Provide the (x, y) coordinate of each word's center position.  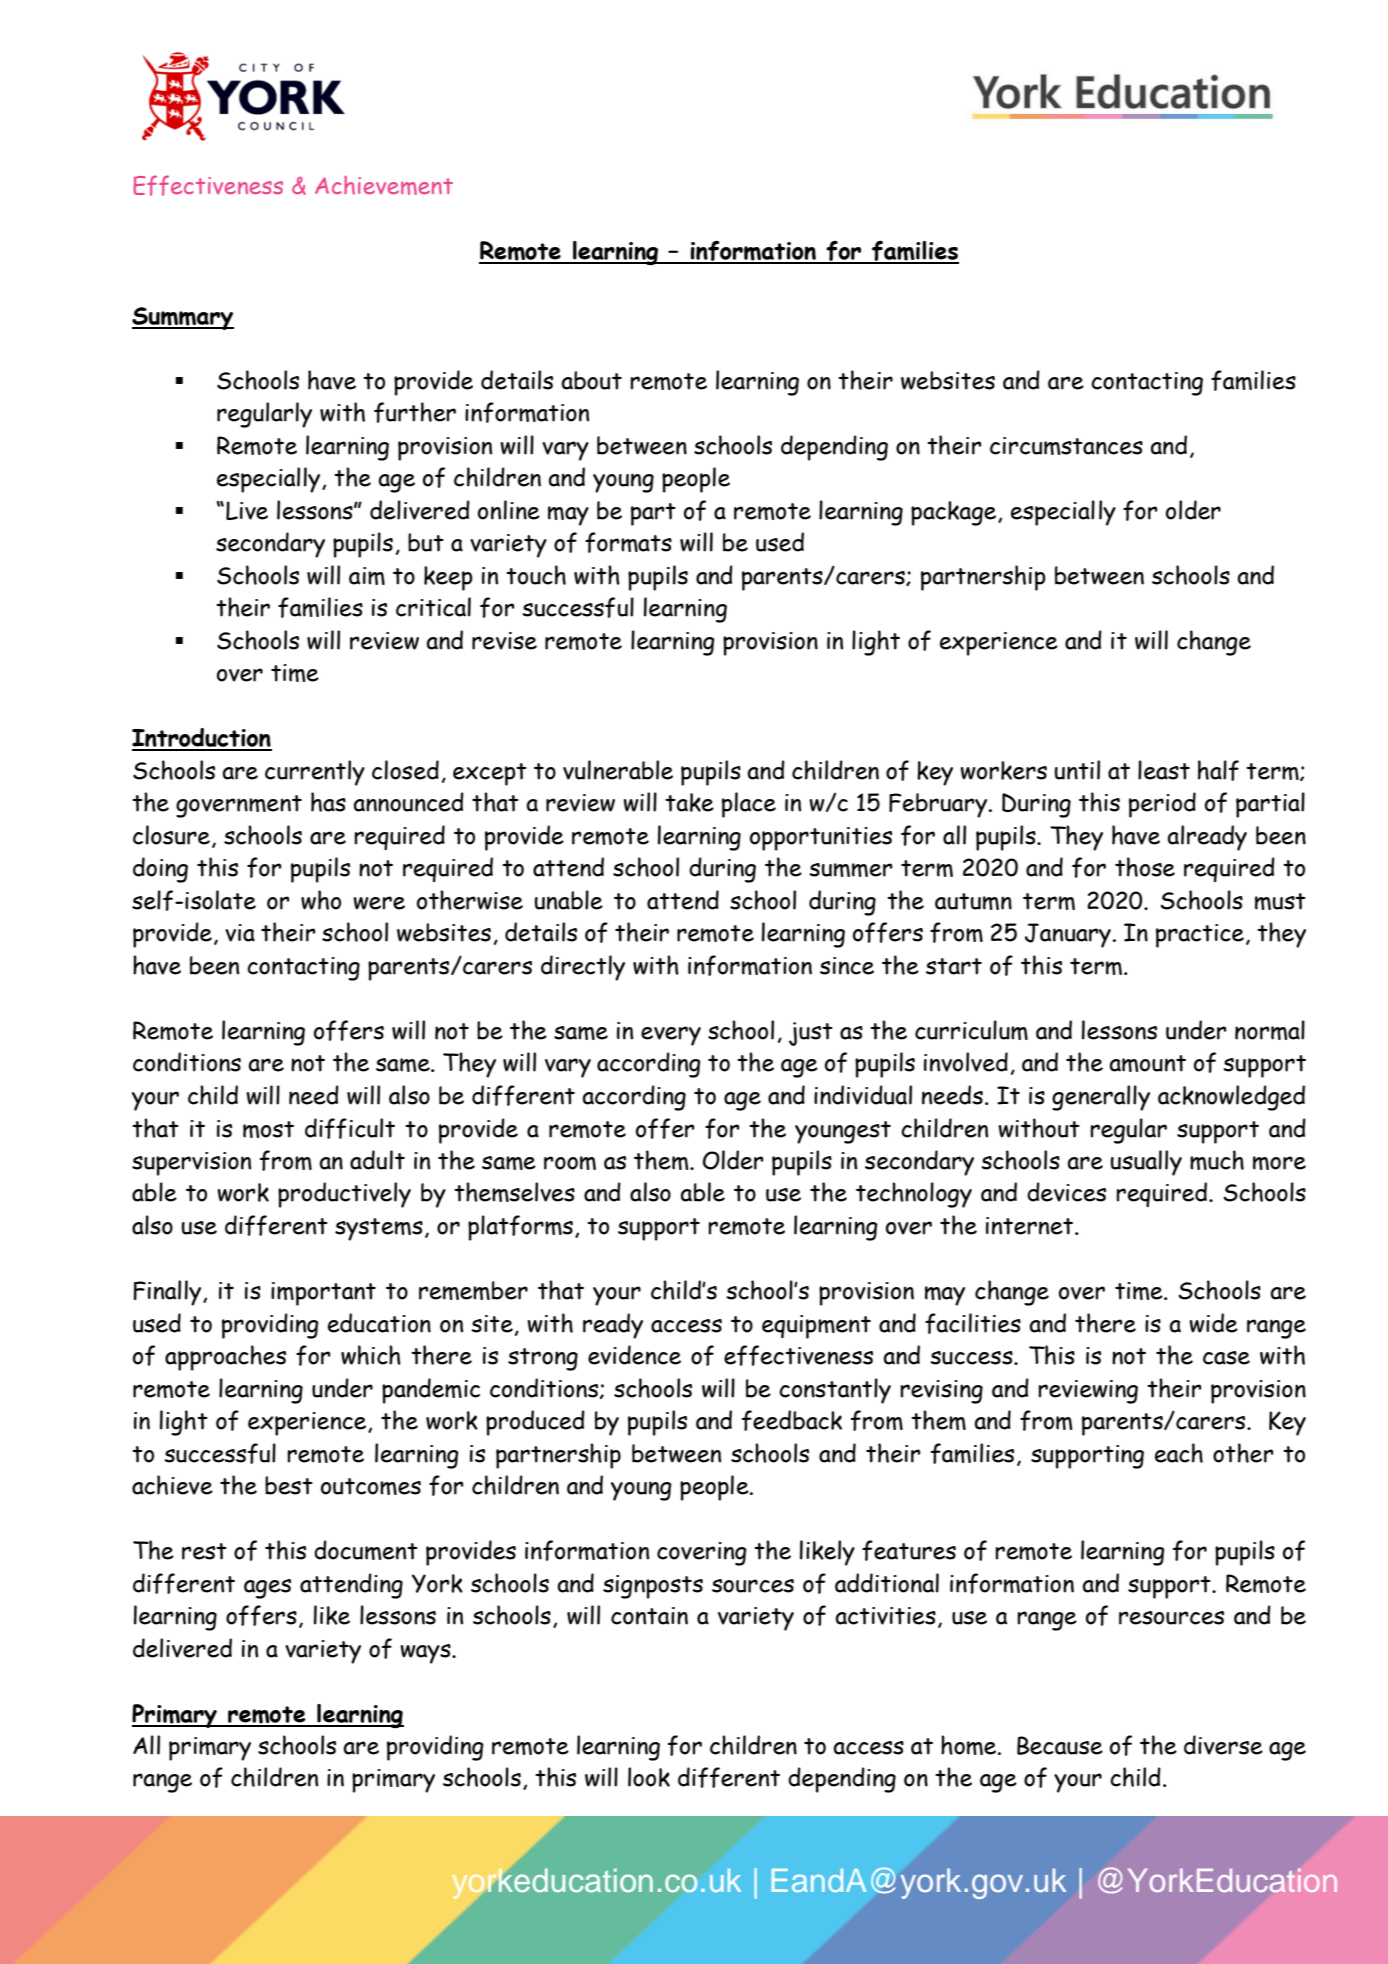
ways (426, 1654)
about (591, 380)
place (749, 805)
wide (1213, 1323)
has (328, 802)
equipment (816, 1327)
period (1162, 805)
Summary (183, 318)
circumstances (1066, 446)
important (323, 1294)
